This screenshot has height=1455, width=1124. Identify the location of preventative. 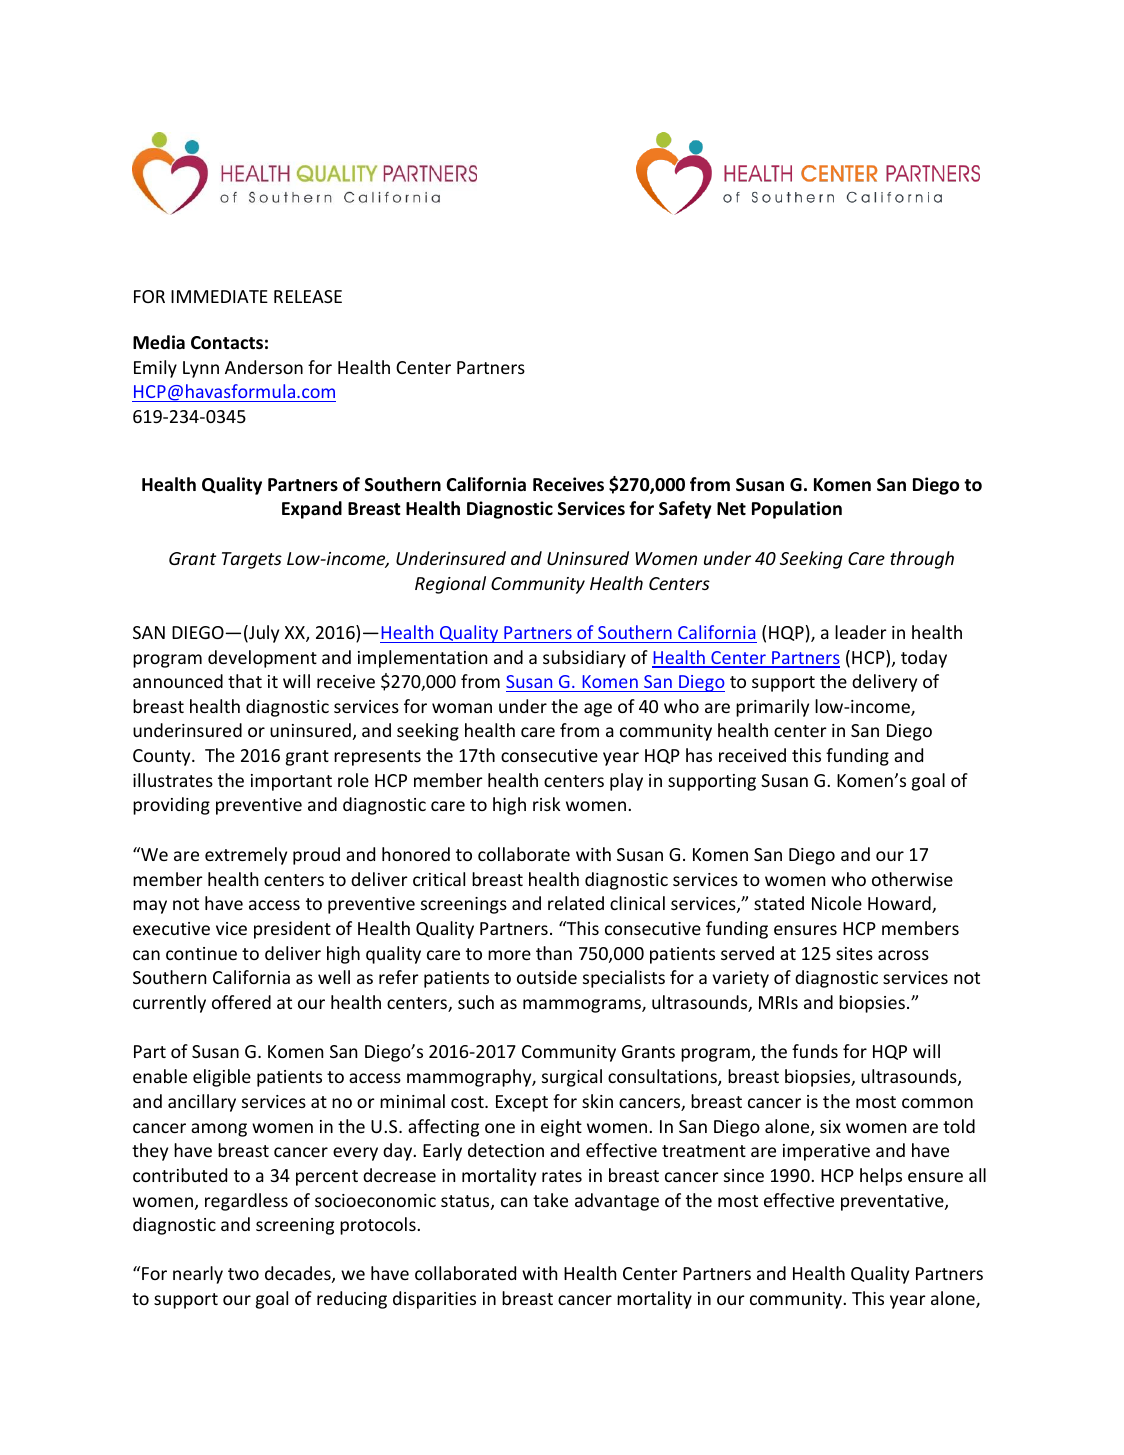
(893, 1202).
